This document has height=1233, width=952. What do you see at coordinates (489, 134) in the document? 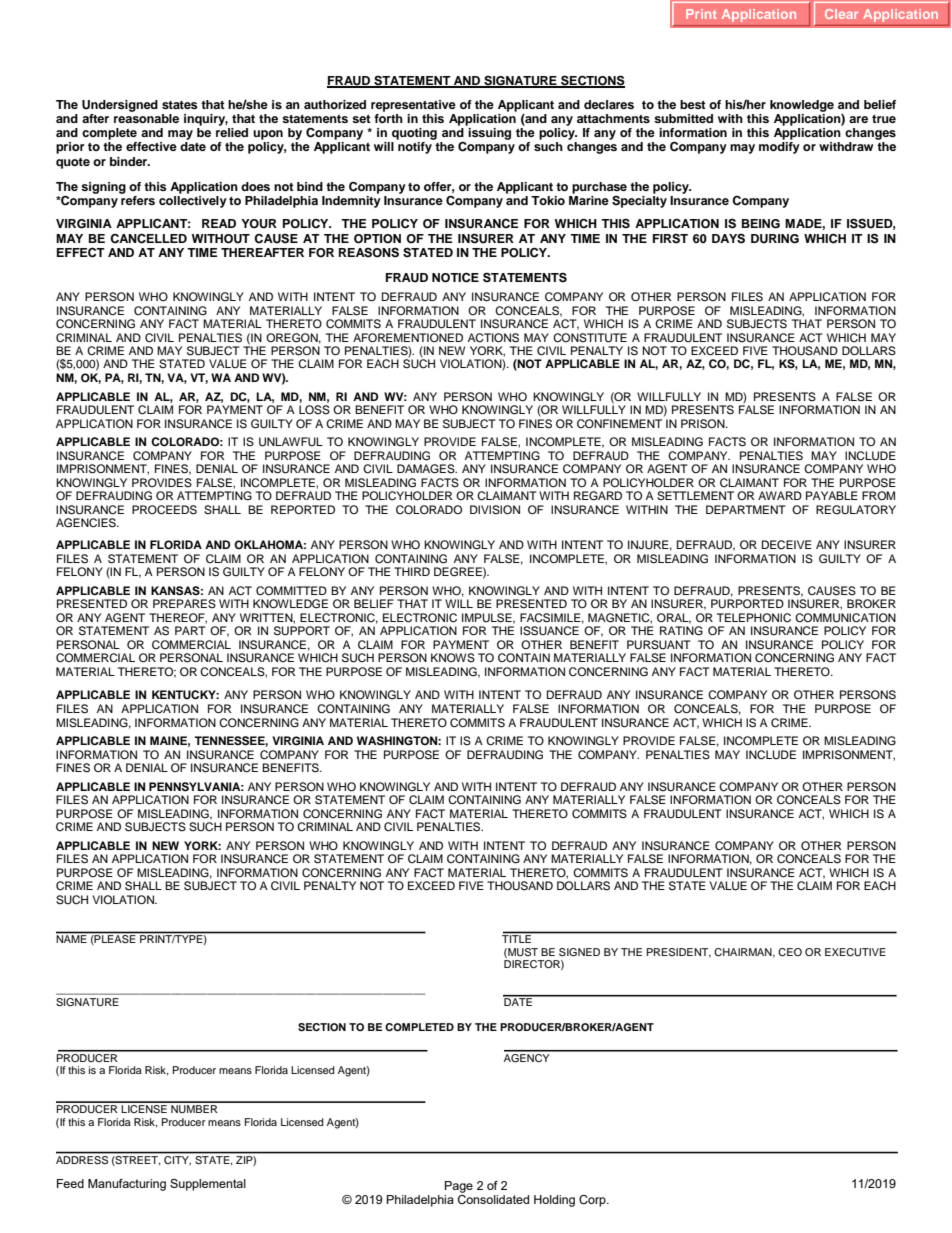
I see `issuing` at bounding box center [489, 134].
